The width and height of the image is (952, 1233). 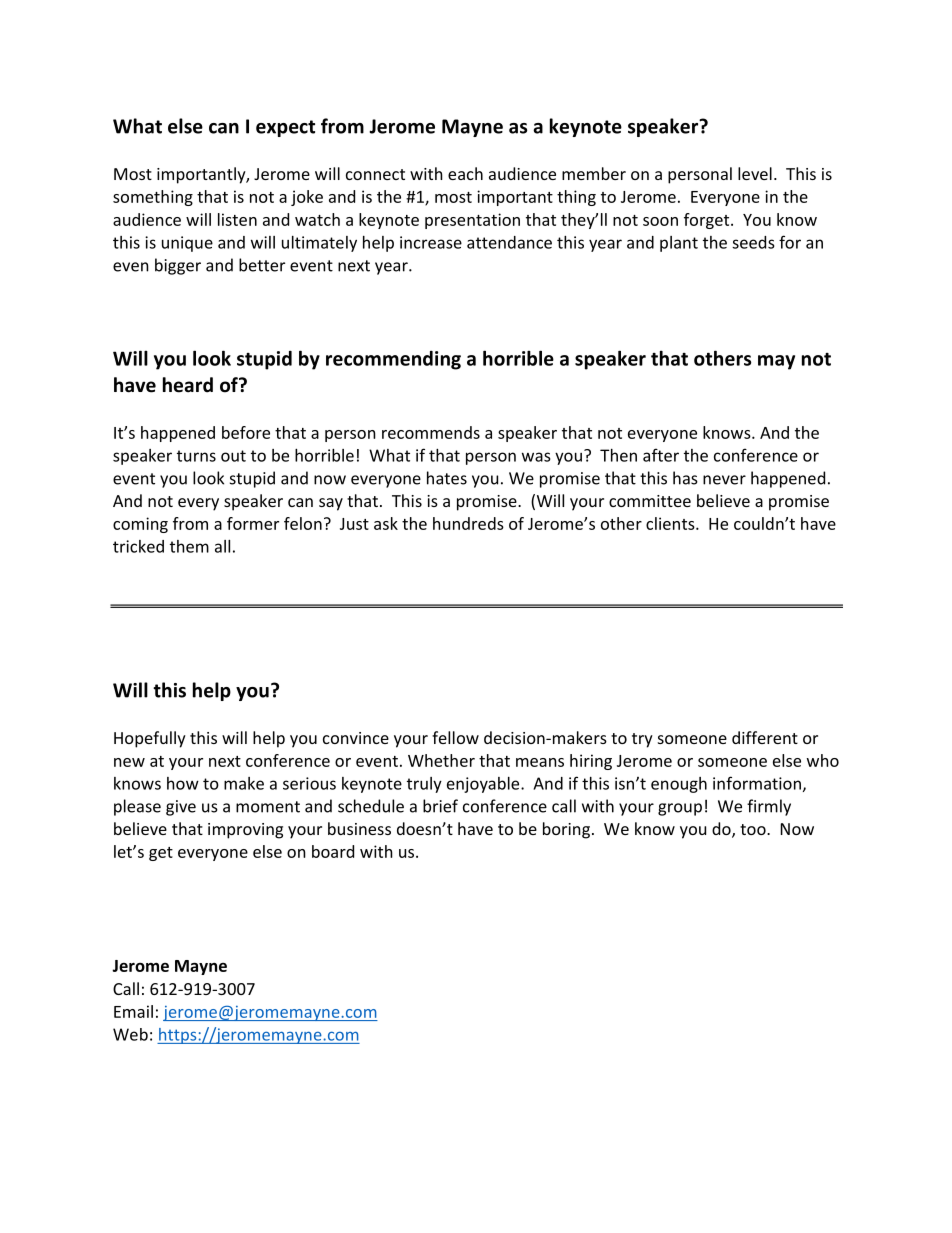 I want to click on each, so click(x=465, y=173).
